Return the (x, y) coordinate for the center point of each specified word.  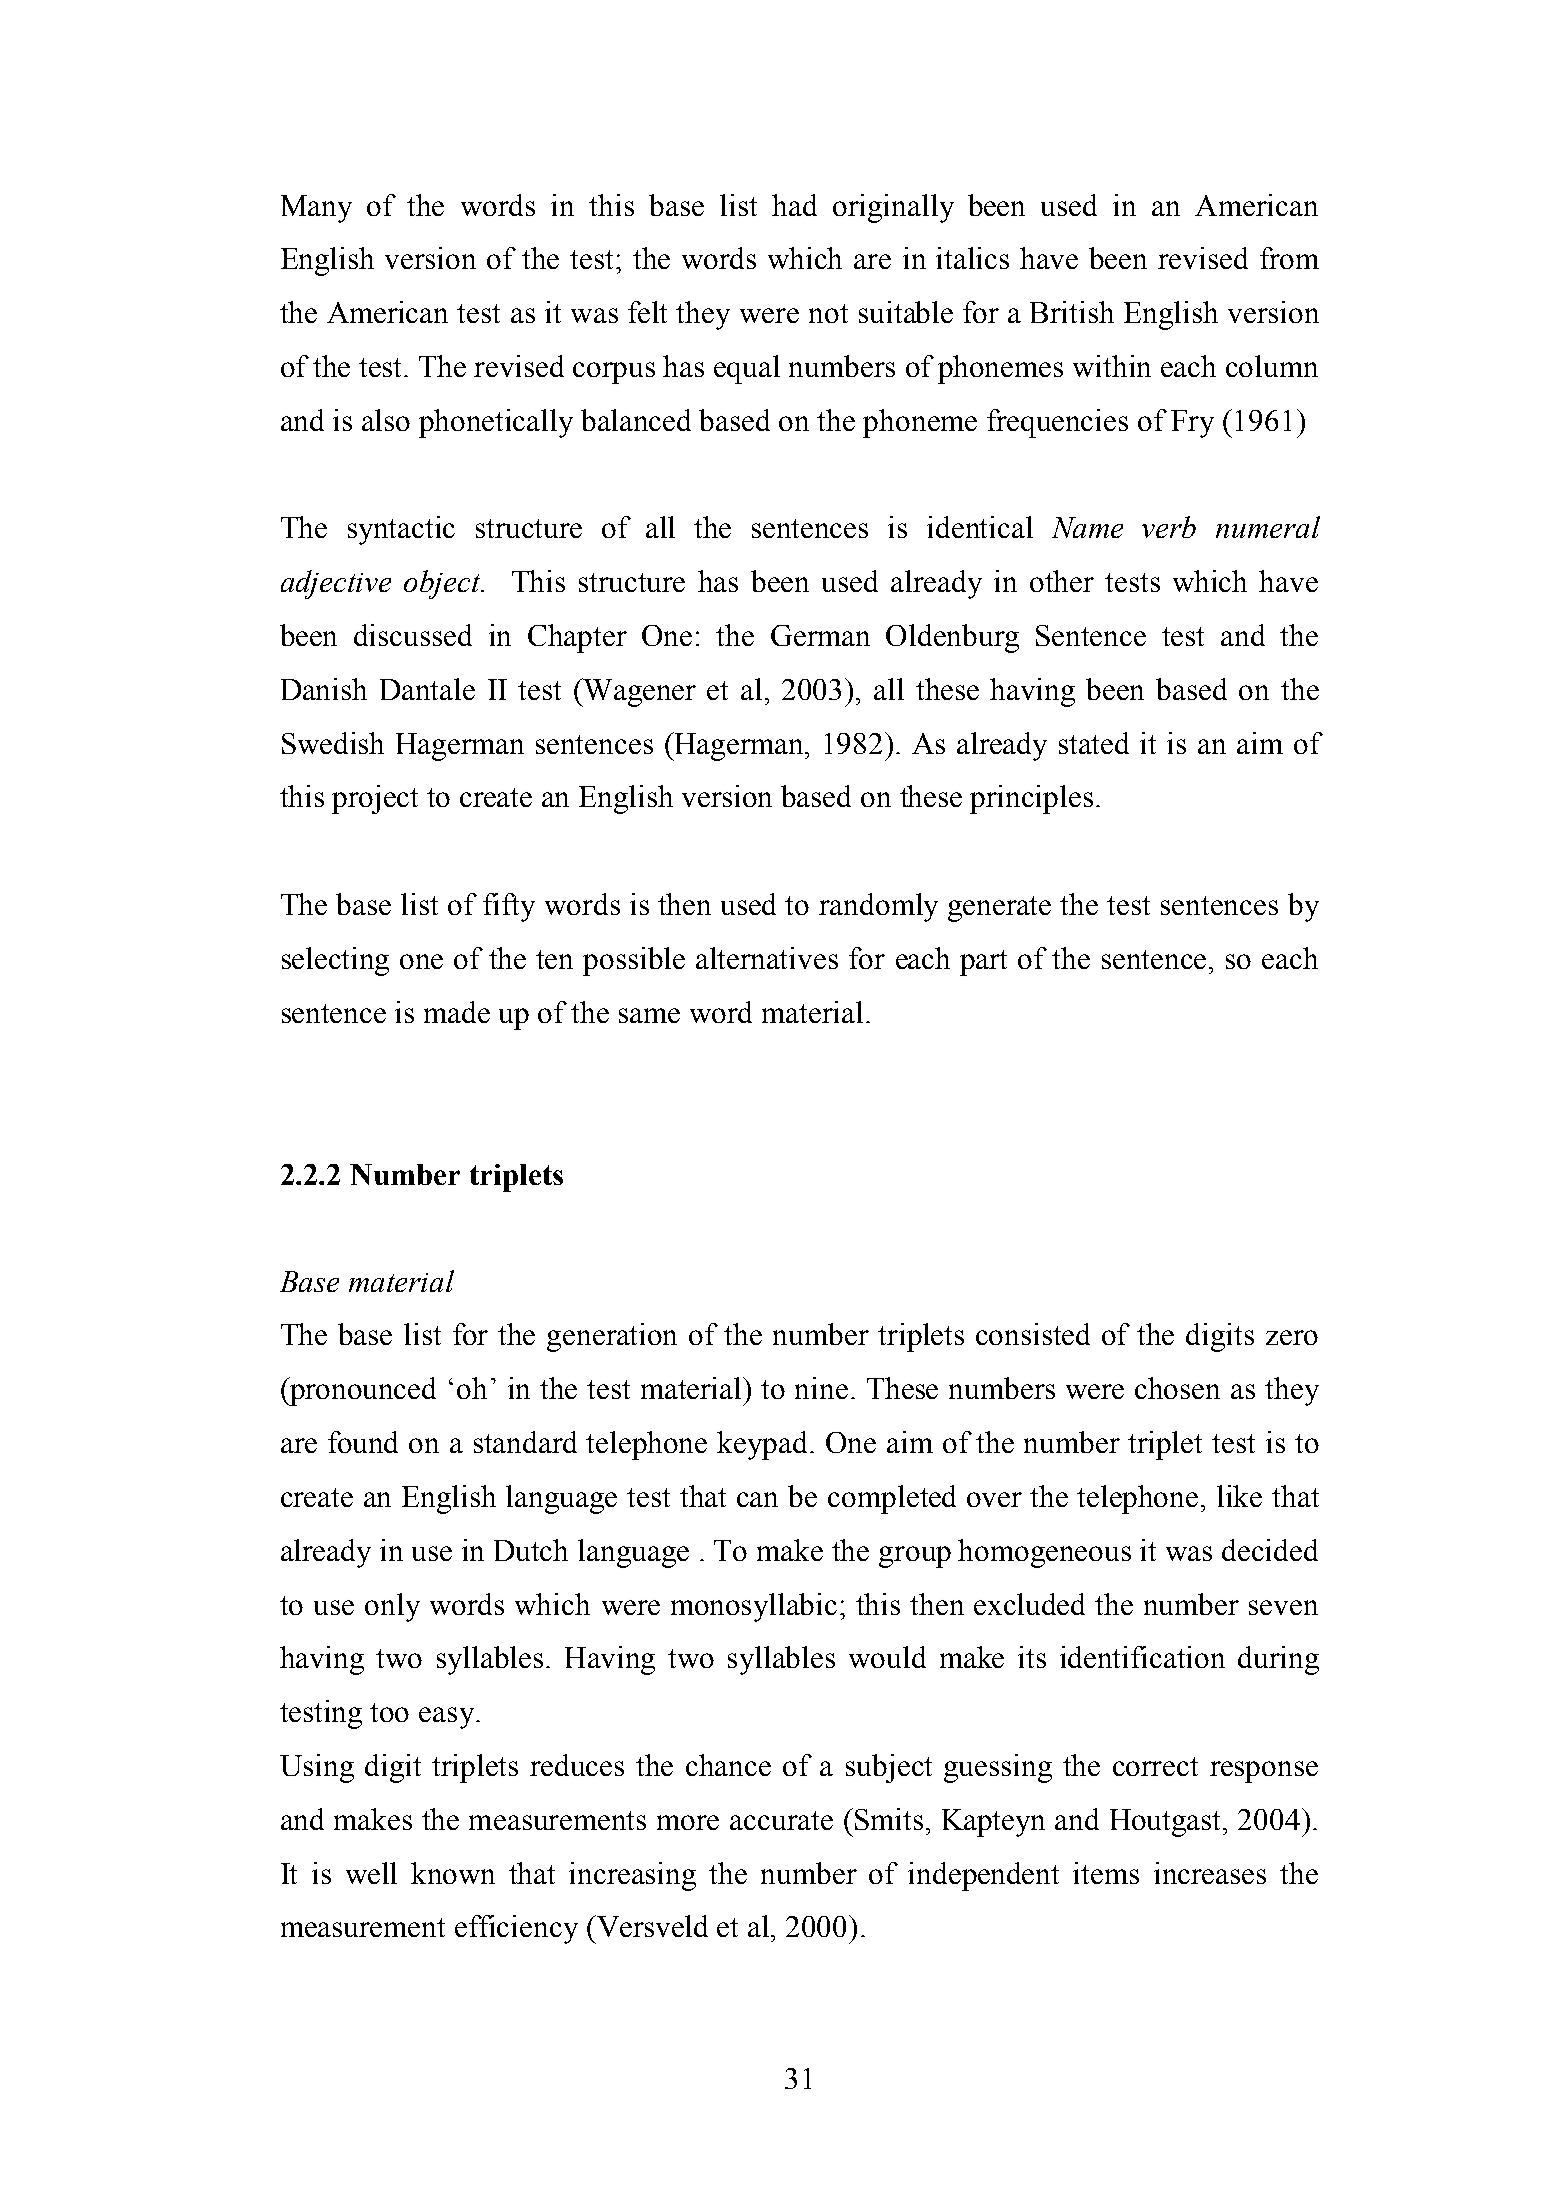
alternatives (767, 958)
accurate (781, 1820)
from (1289, 258)
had (794, 205)
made (457, 1012)
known (453, 1873)
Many (316, 209)
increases (1210, 1873)
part (983, 963)
